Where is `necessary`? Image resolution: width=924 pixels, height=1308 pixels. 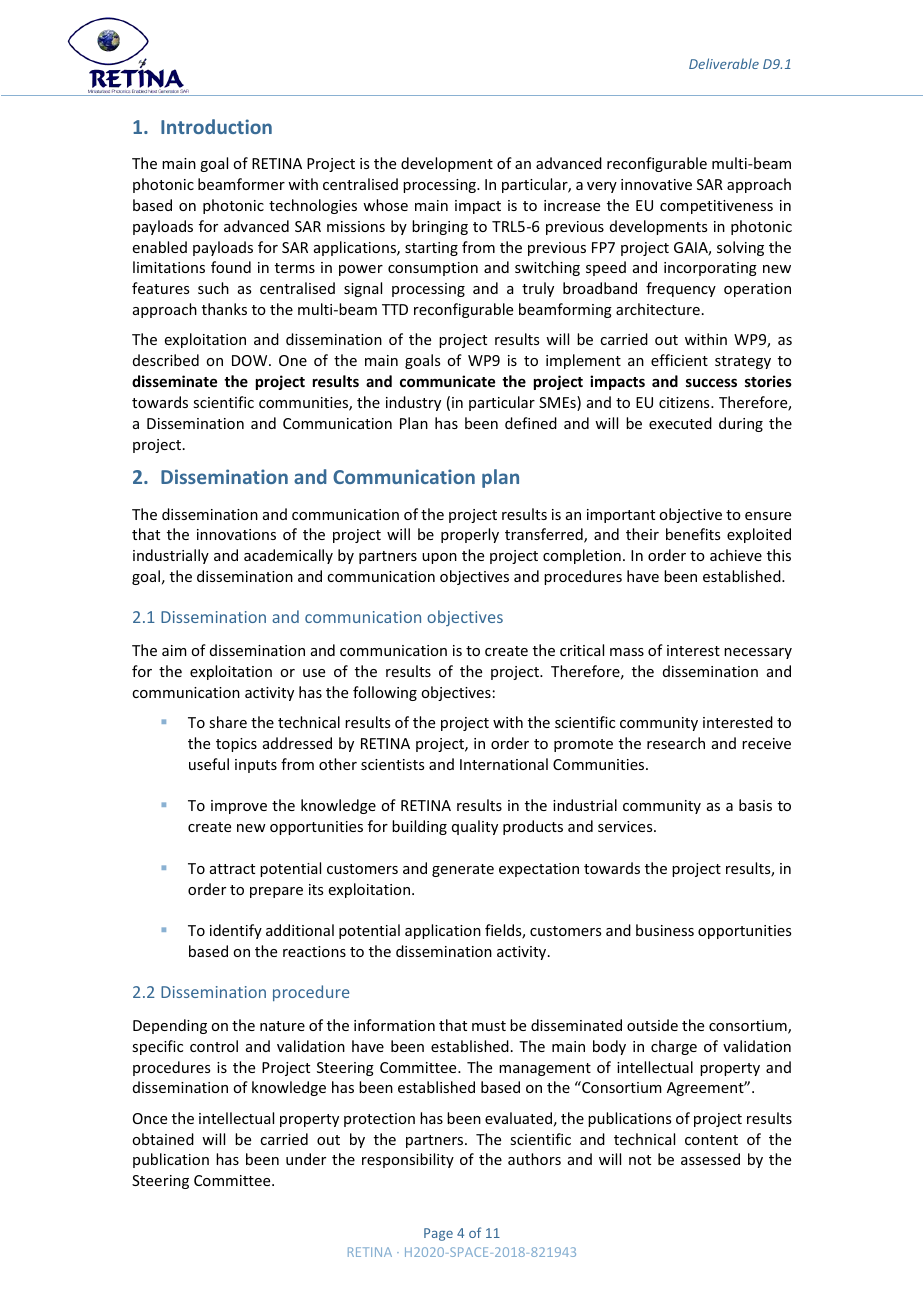
necessary is located at coordinates (758, 653).
